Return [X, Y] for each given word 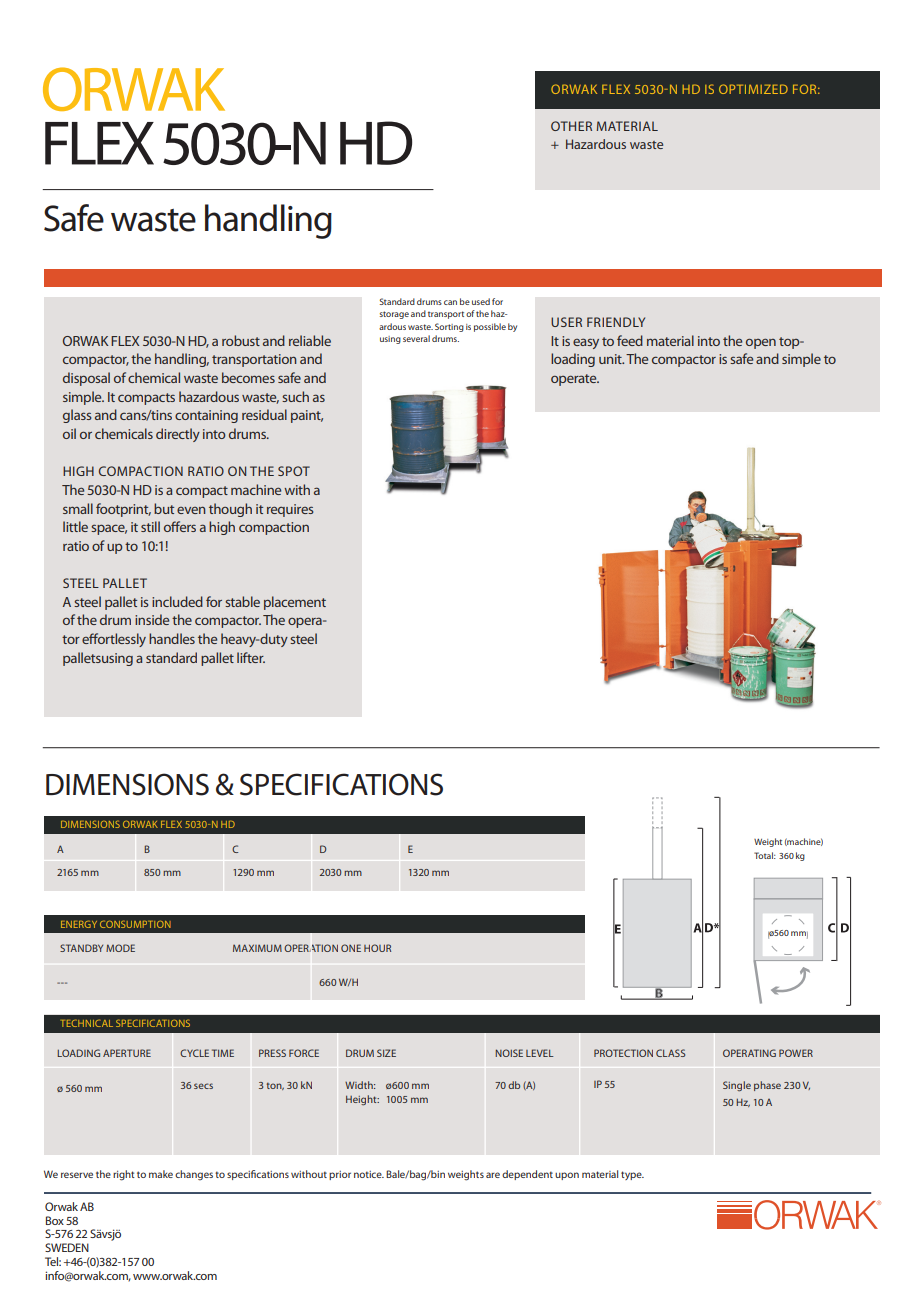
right [124, 1175]
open [761, 343]
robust [241, 340]
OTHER [571, 126]
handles [172, 638]
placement [295, 603]
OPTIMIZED [753, 89]
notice [369, 1174]
